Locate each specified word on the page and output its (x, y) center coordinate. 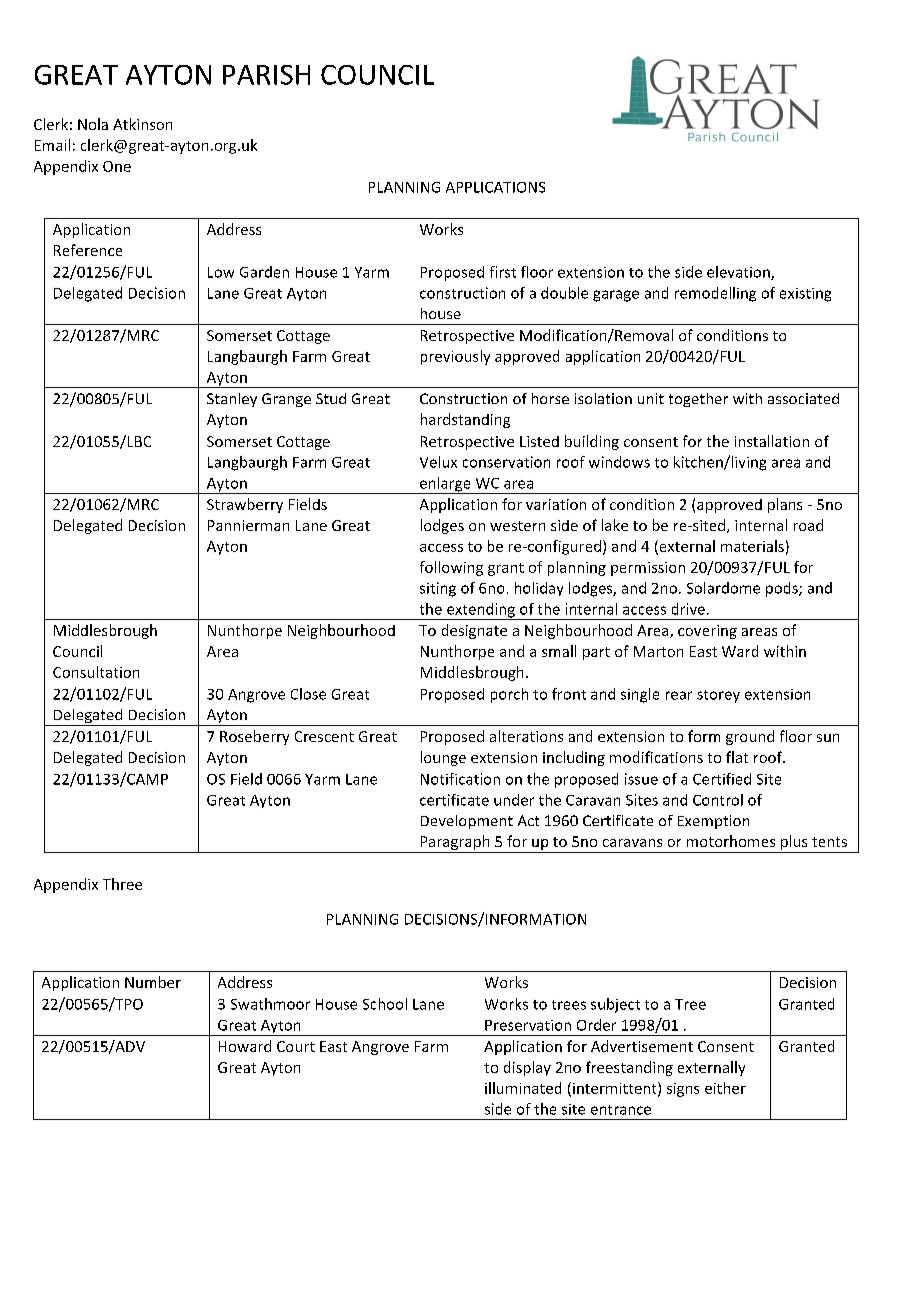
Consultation (96, 672)
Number (153, 982)
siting (438, 589)
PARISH (266, 75)
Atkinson (142, 124)
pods (783, 589)
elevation (739, 273)
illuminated (523, 1088)
